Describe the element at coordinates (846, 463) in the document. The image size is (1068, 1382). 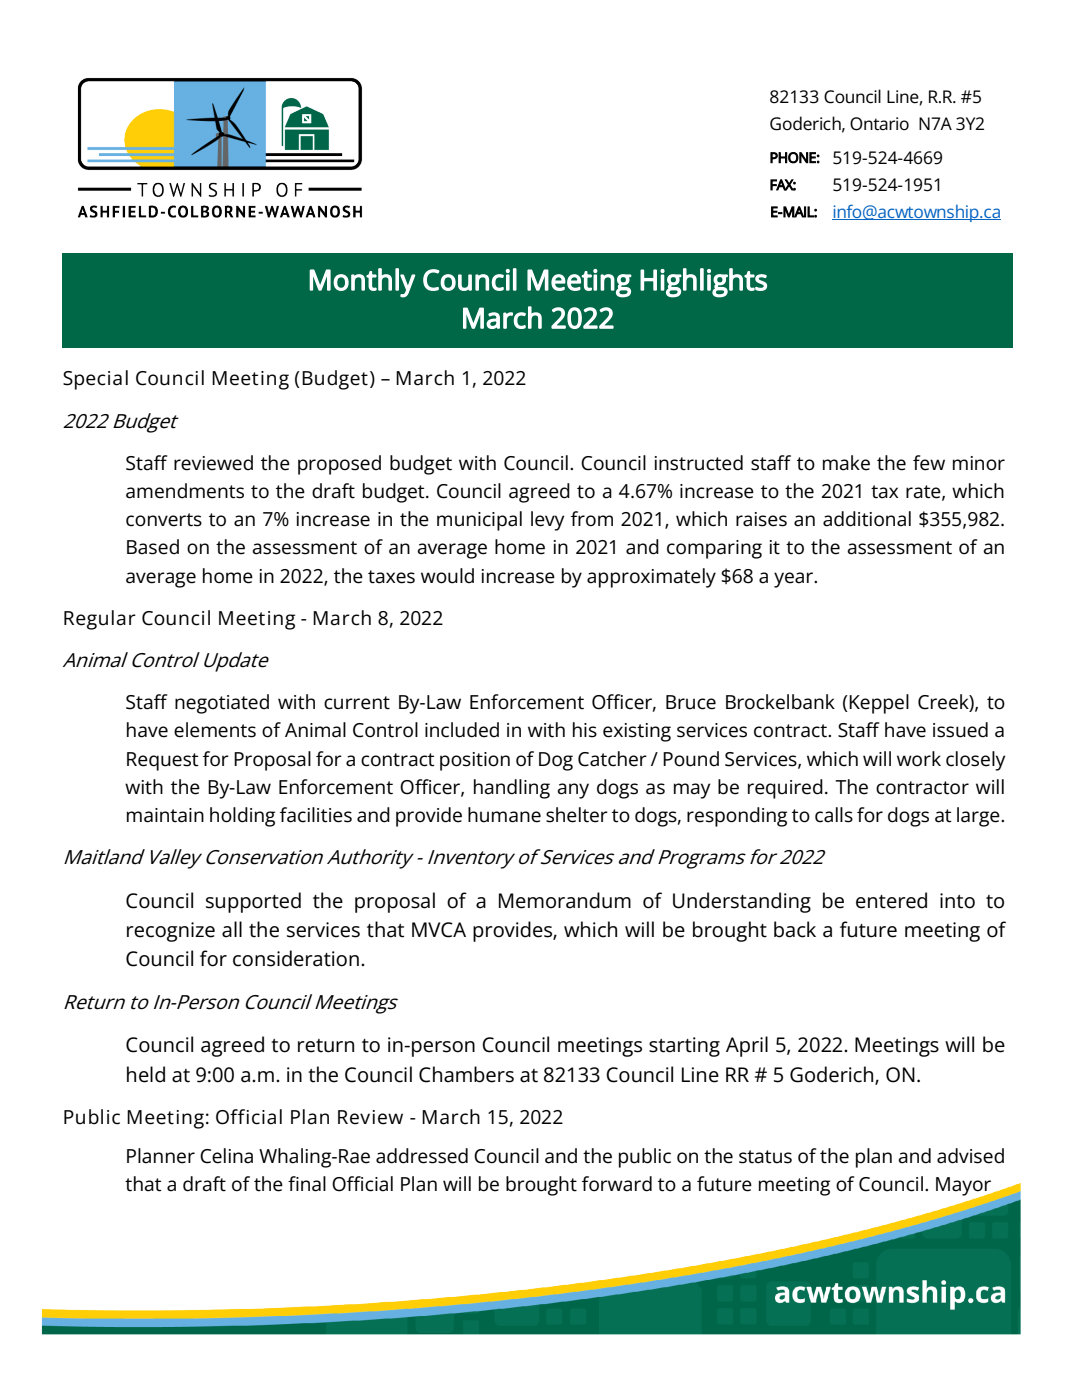
I see `make` at that location.
